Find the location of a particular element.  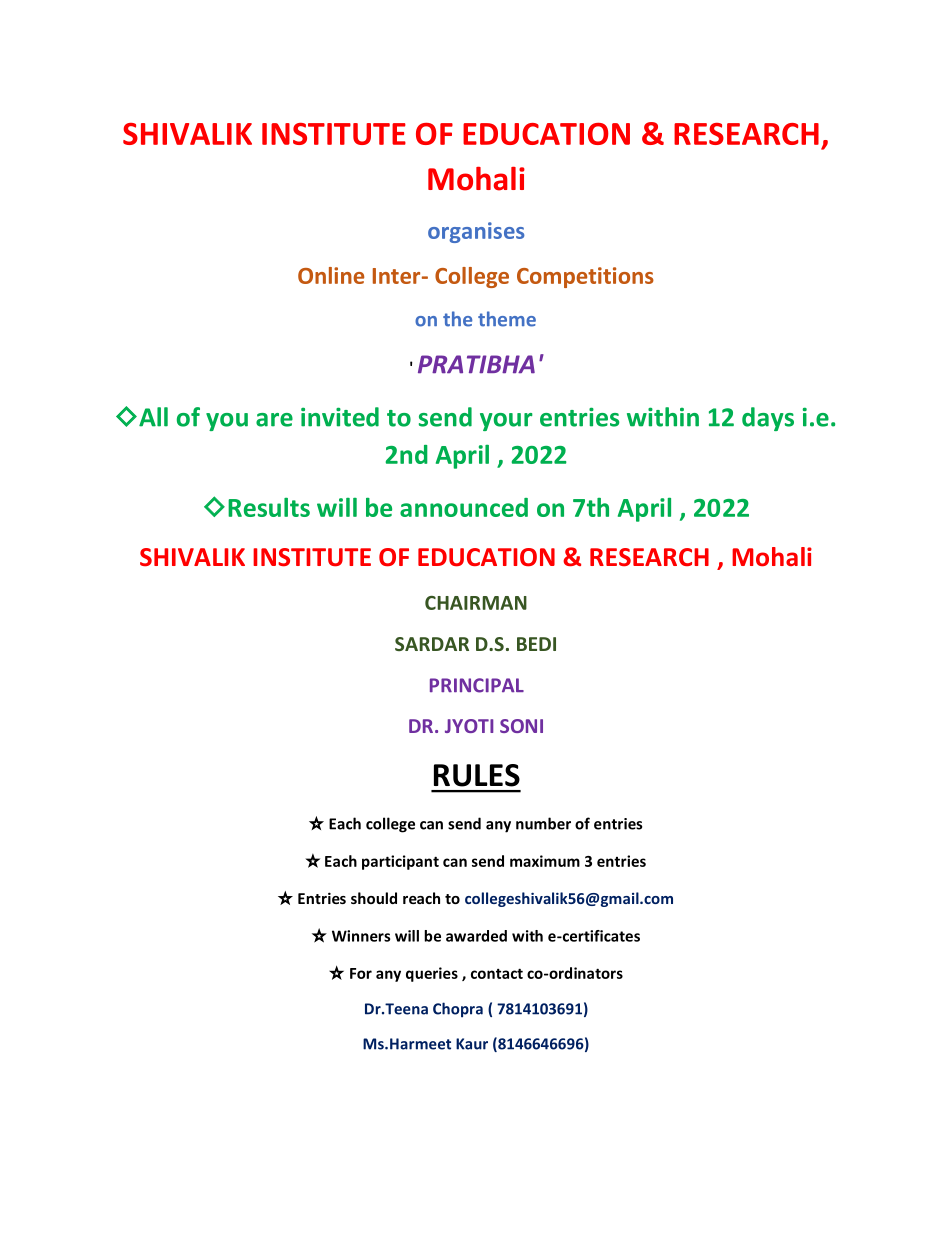

contact is located at coordinates (497, 973).
